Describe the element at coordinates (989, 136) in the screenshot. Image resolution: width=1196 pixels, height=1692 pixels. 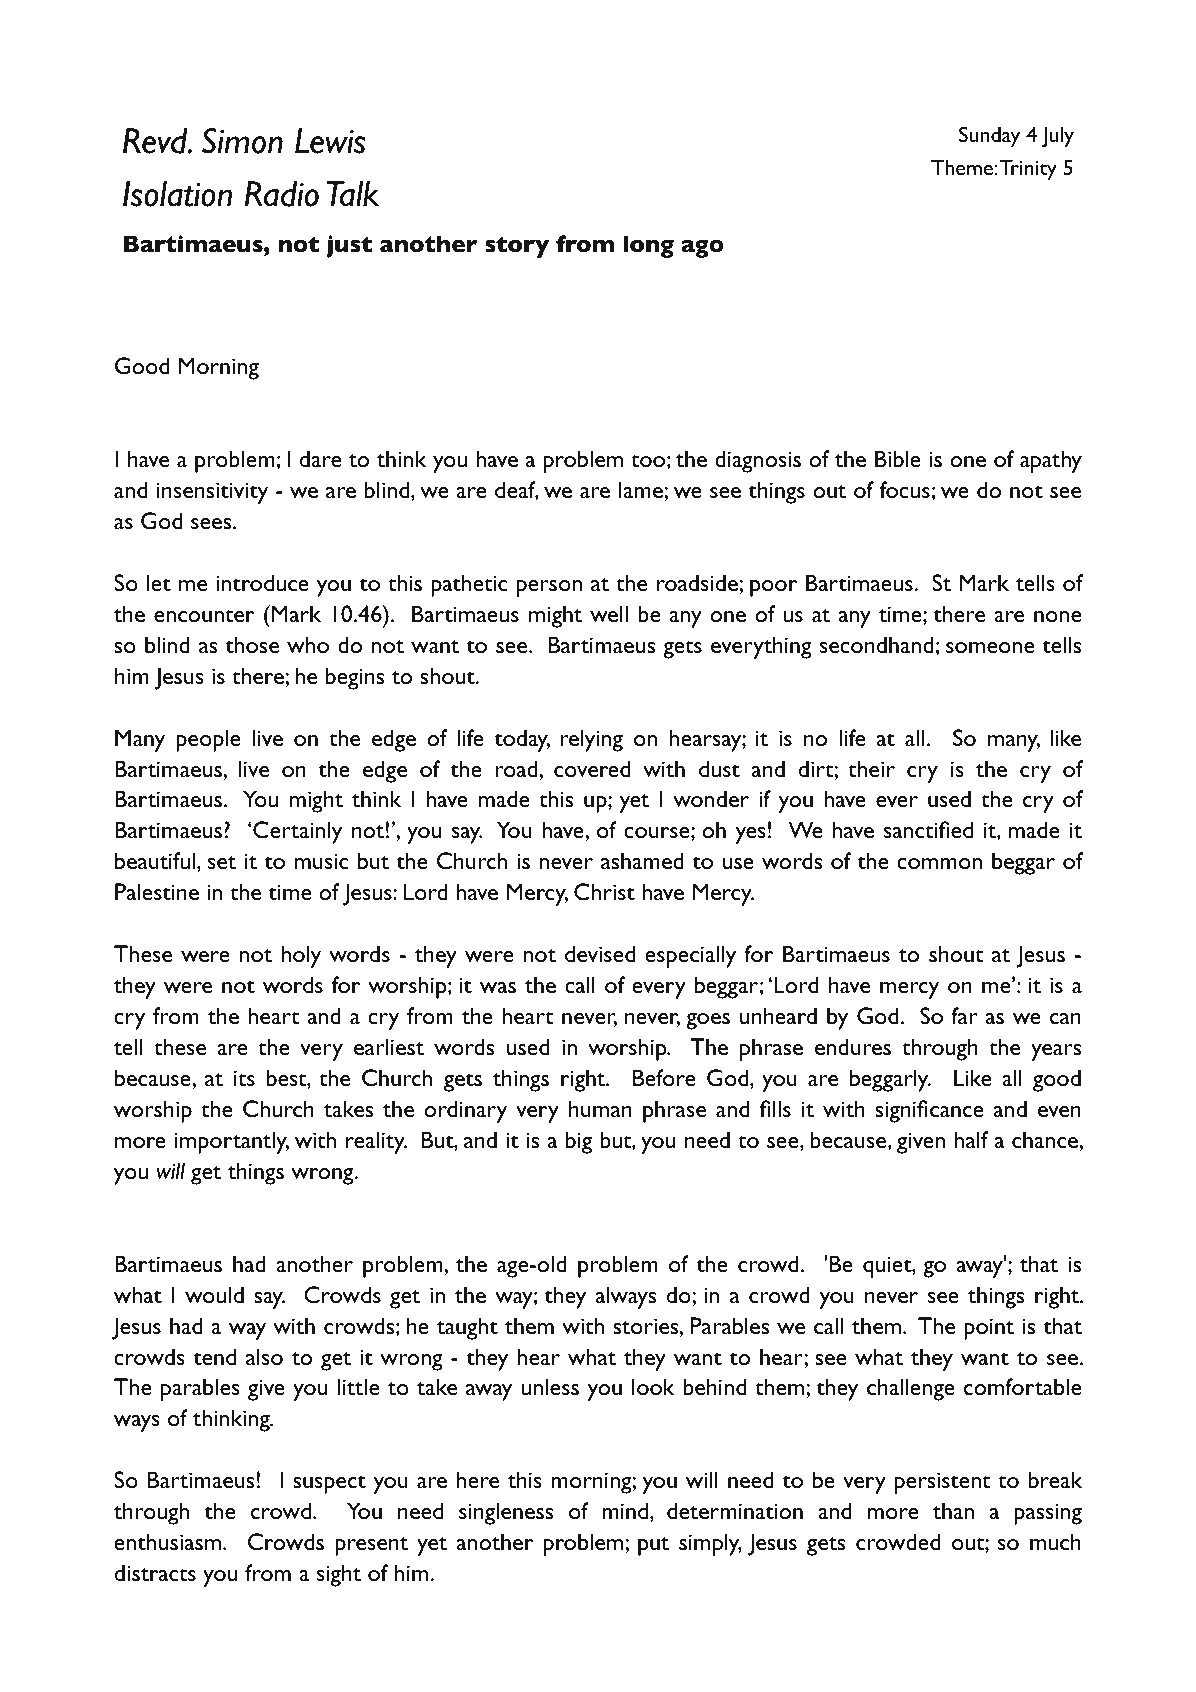
I see `Sunday` at that location.
